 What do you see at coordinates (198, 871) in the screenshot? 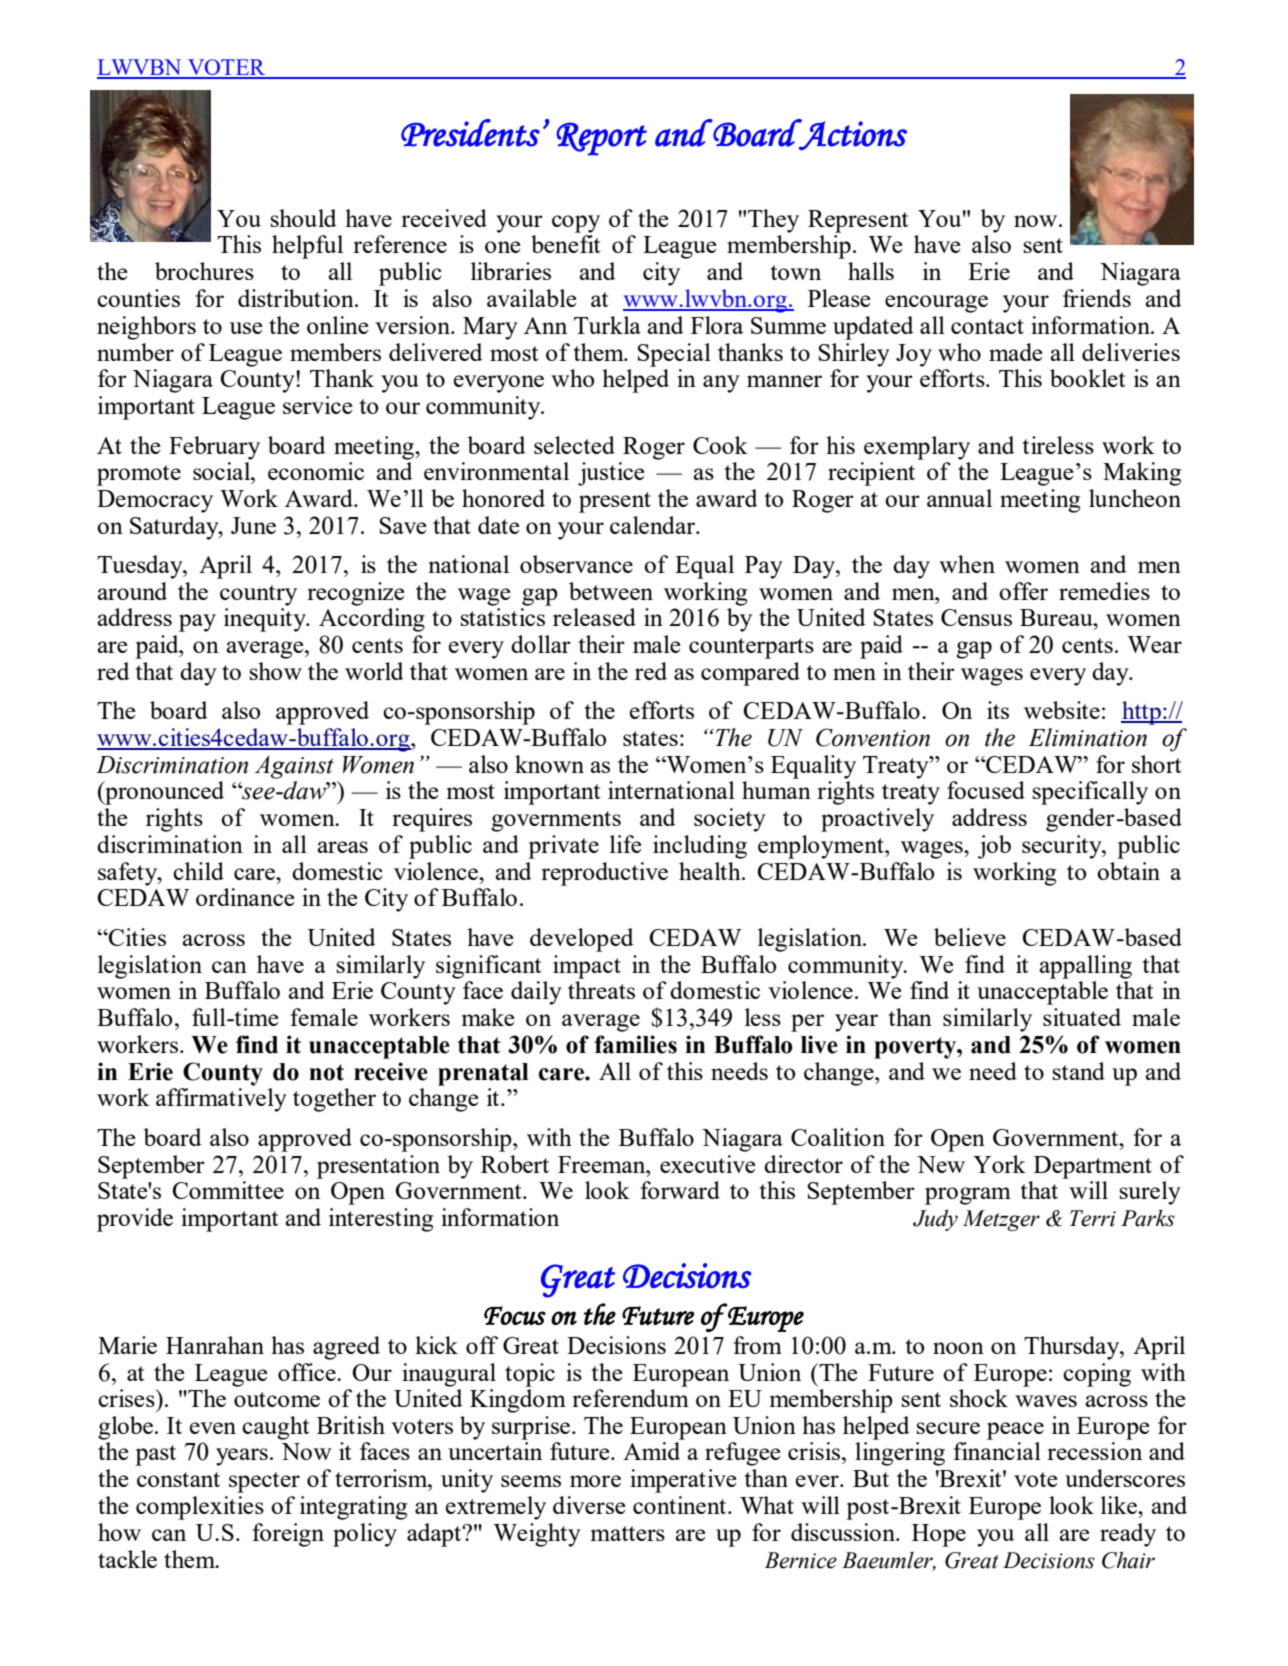
I see `child` at bounding box center [198, 871].
